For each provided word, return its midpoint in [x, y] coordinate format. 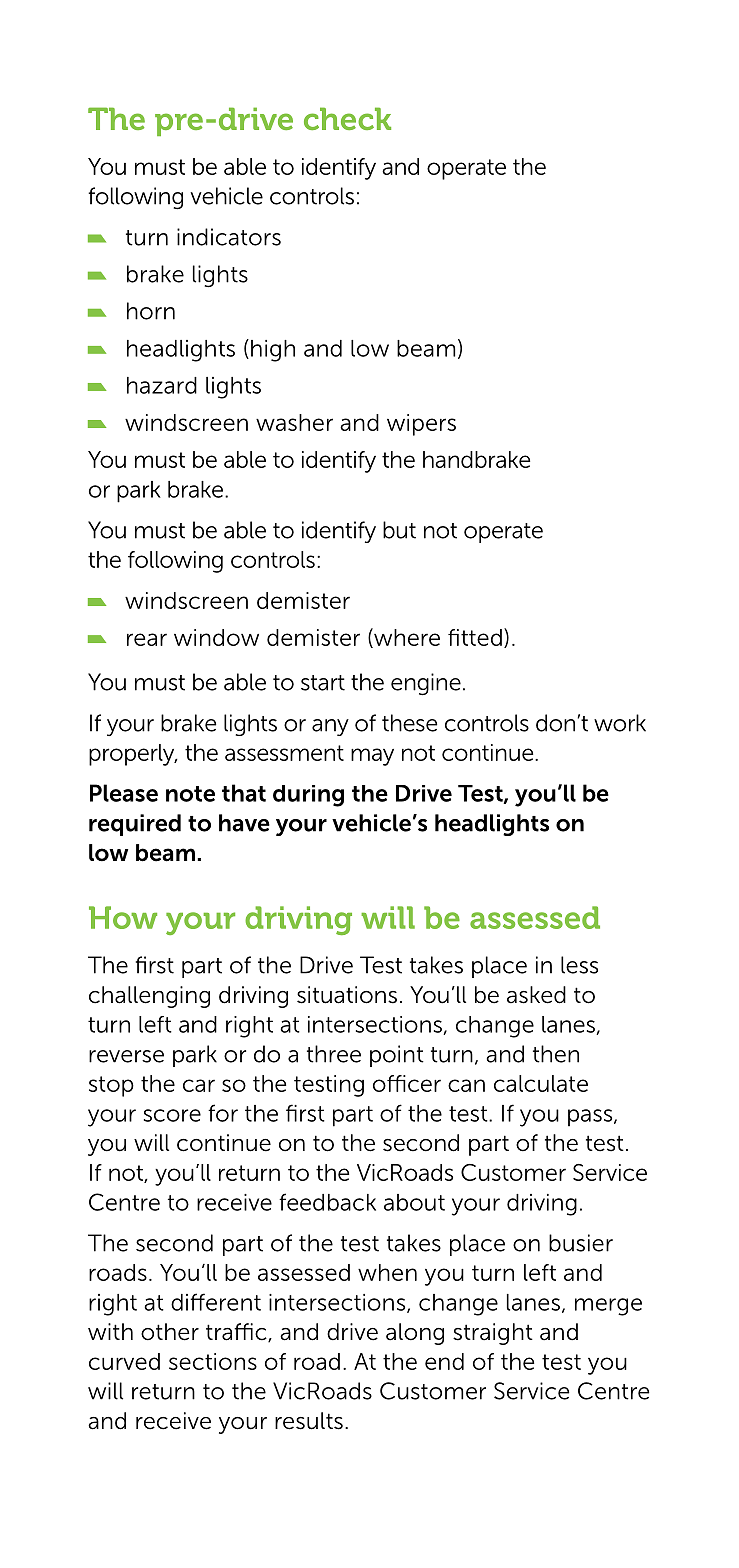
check [347, 118]
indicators [229, 237]
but [399, 530]
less [579, 965]
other [170, 1332]
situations [347, 995]
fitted [475, 637]
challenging [149, 997]
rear [147, 639]
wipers [421, 425]
